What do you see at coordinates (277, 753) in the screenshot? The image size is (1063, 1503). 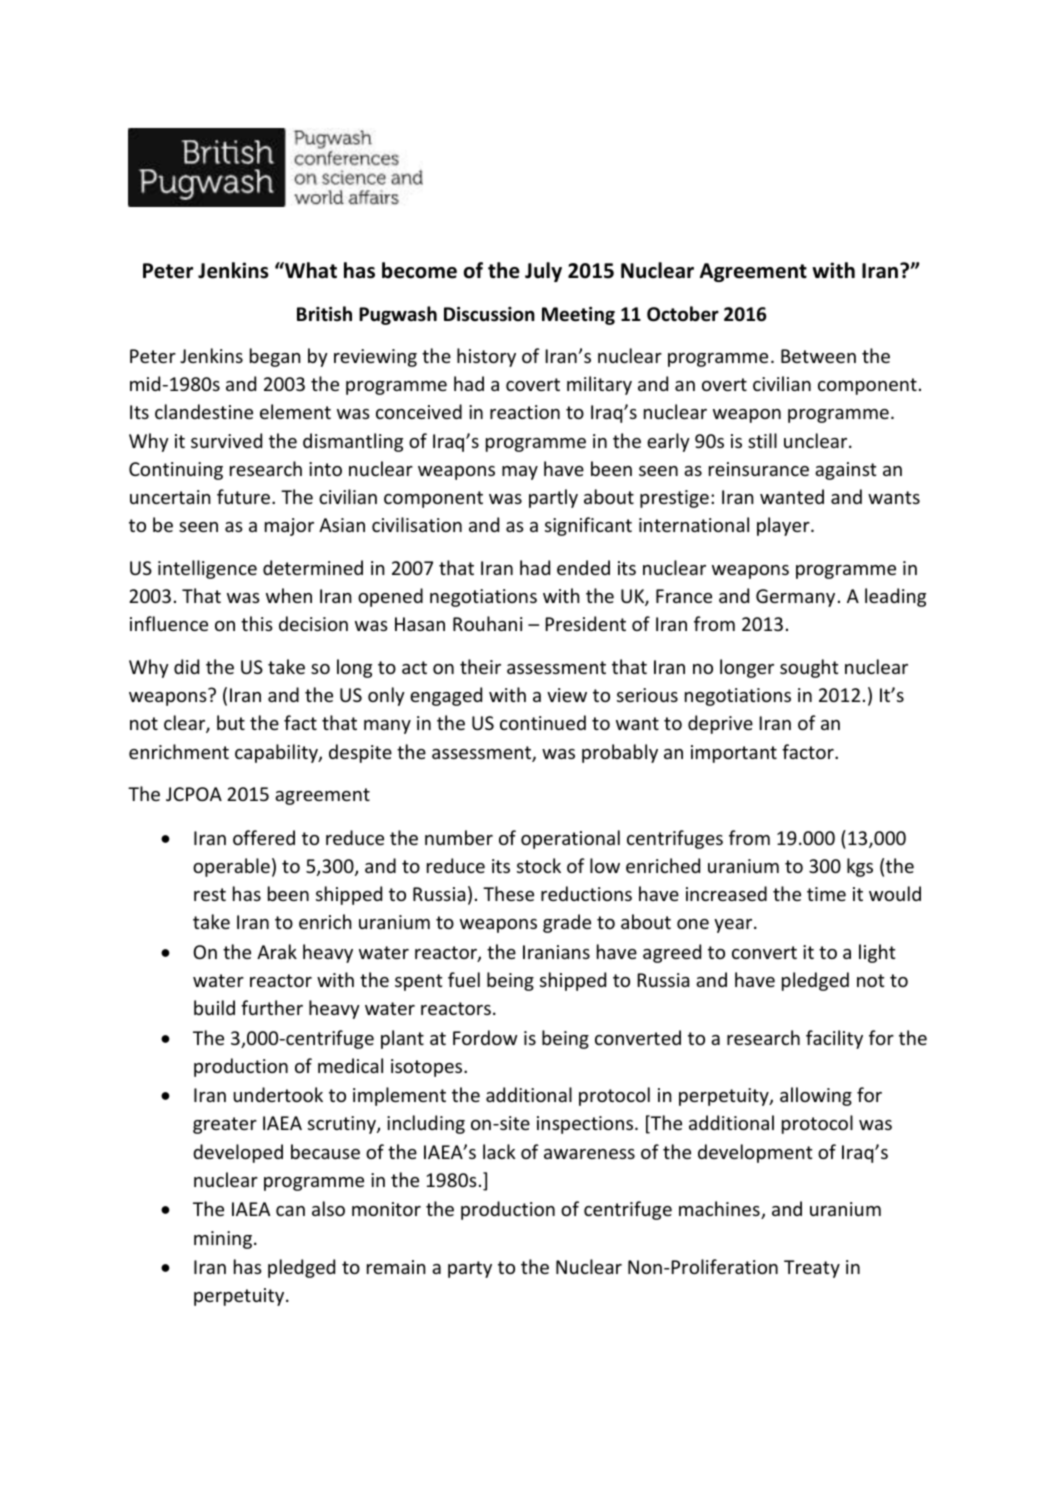 I see `capability` at bounding box center [277, 753].
